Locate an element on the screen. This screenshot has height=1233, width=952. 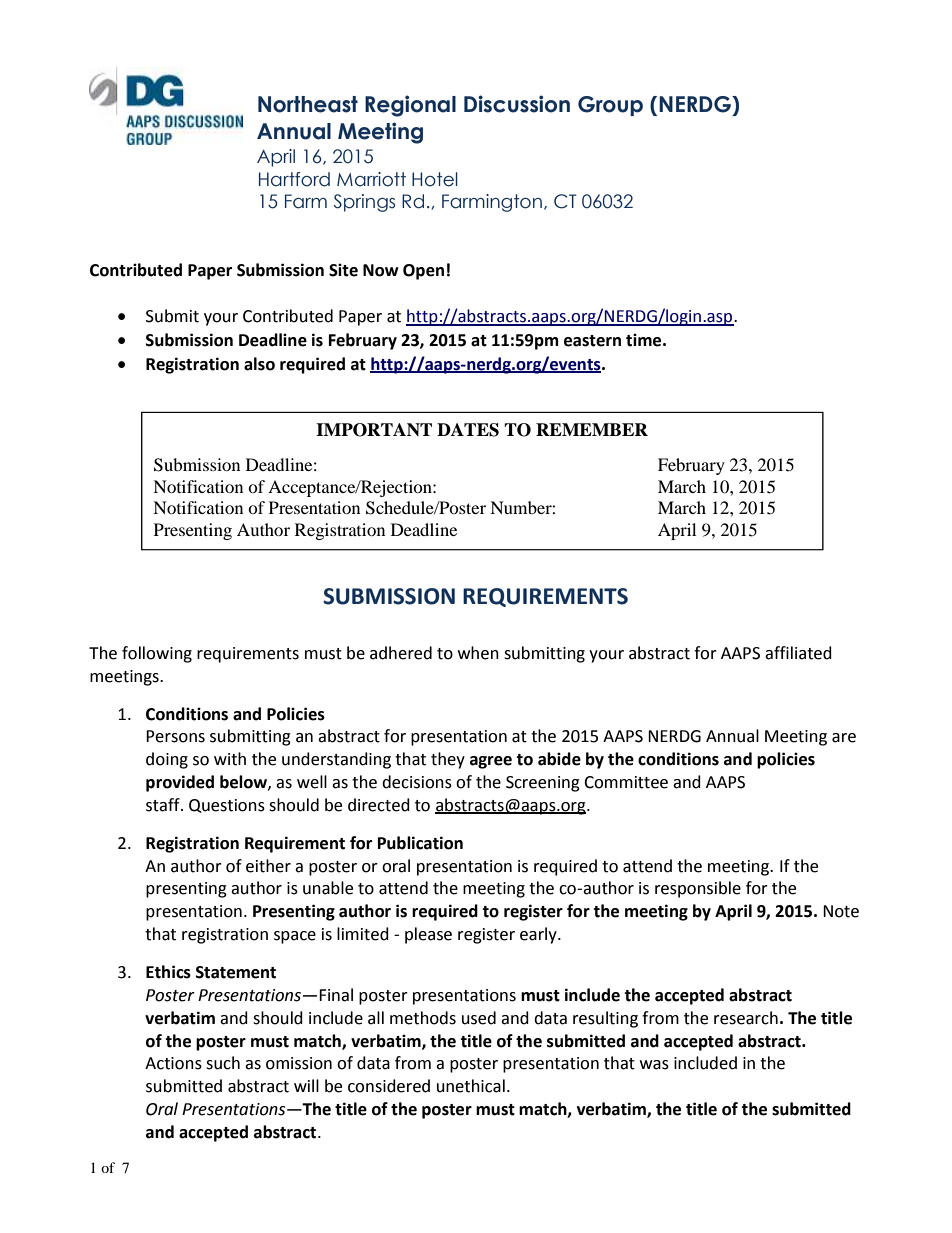
DATES is located at coordinates (468, 430).
